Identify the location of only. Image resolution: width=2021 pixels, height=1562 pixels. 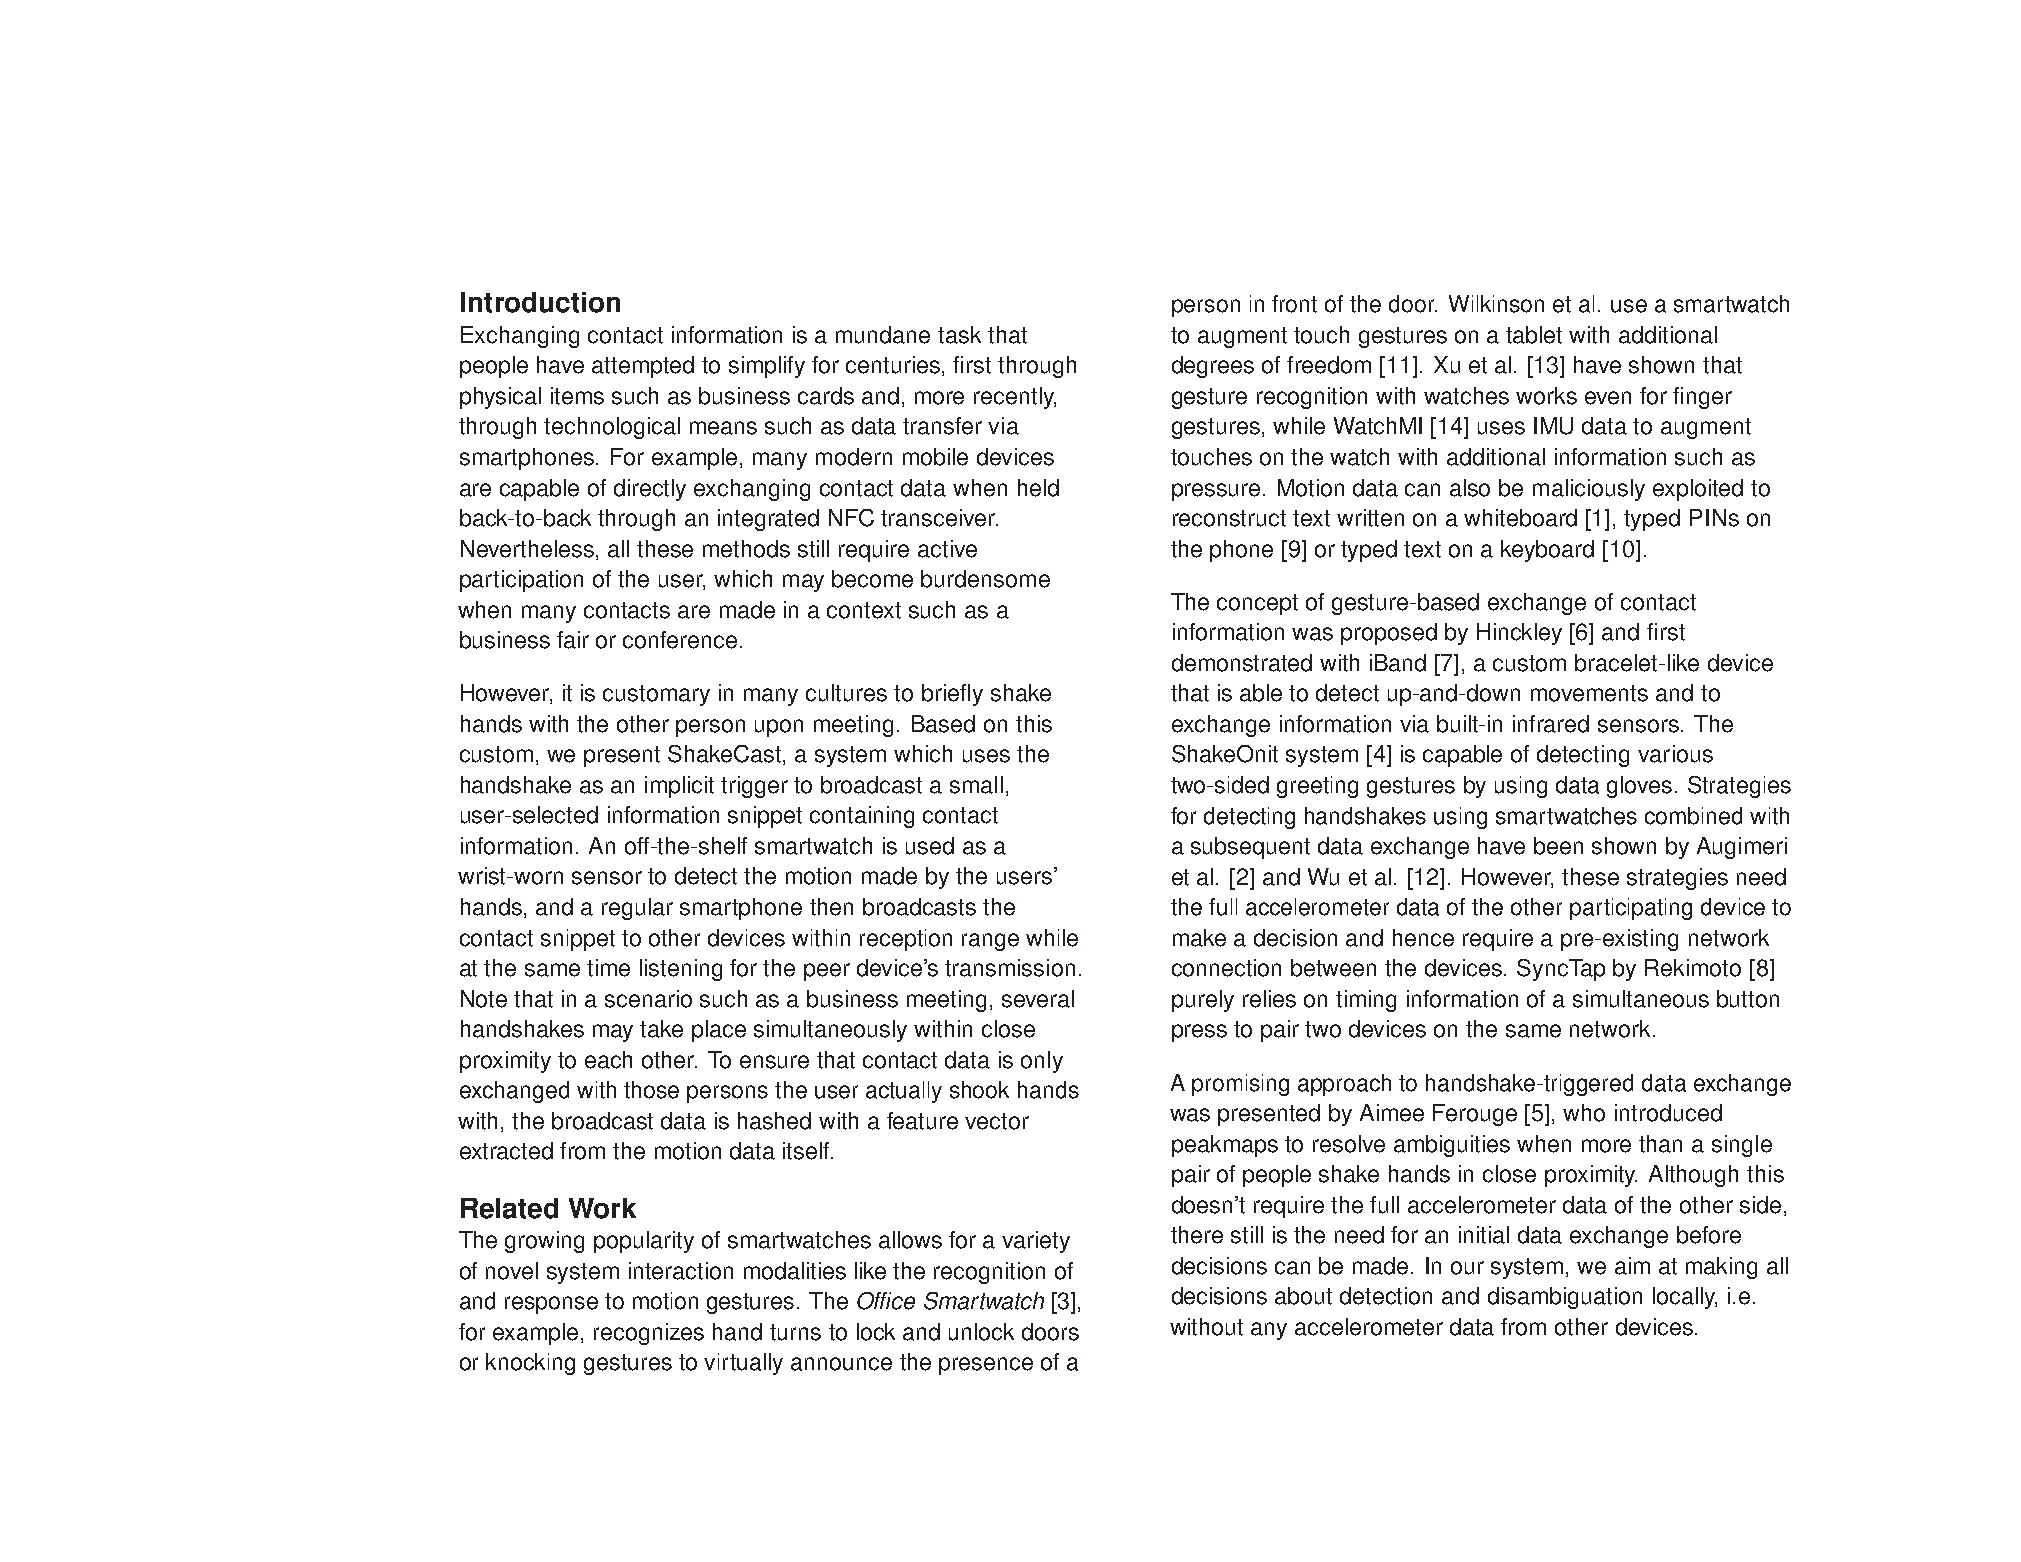
(1042, 1062).
